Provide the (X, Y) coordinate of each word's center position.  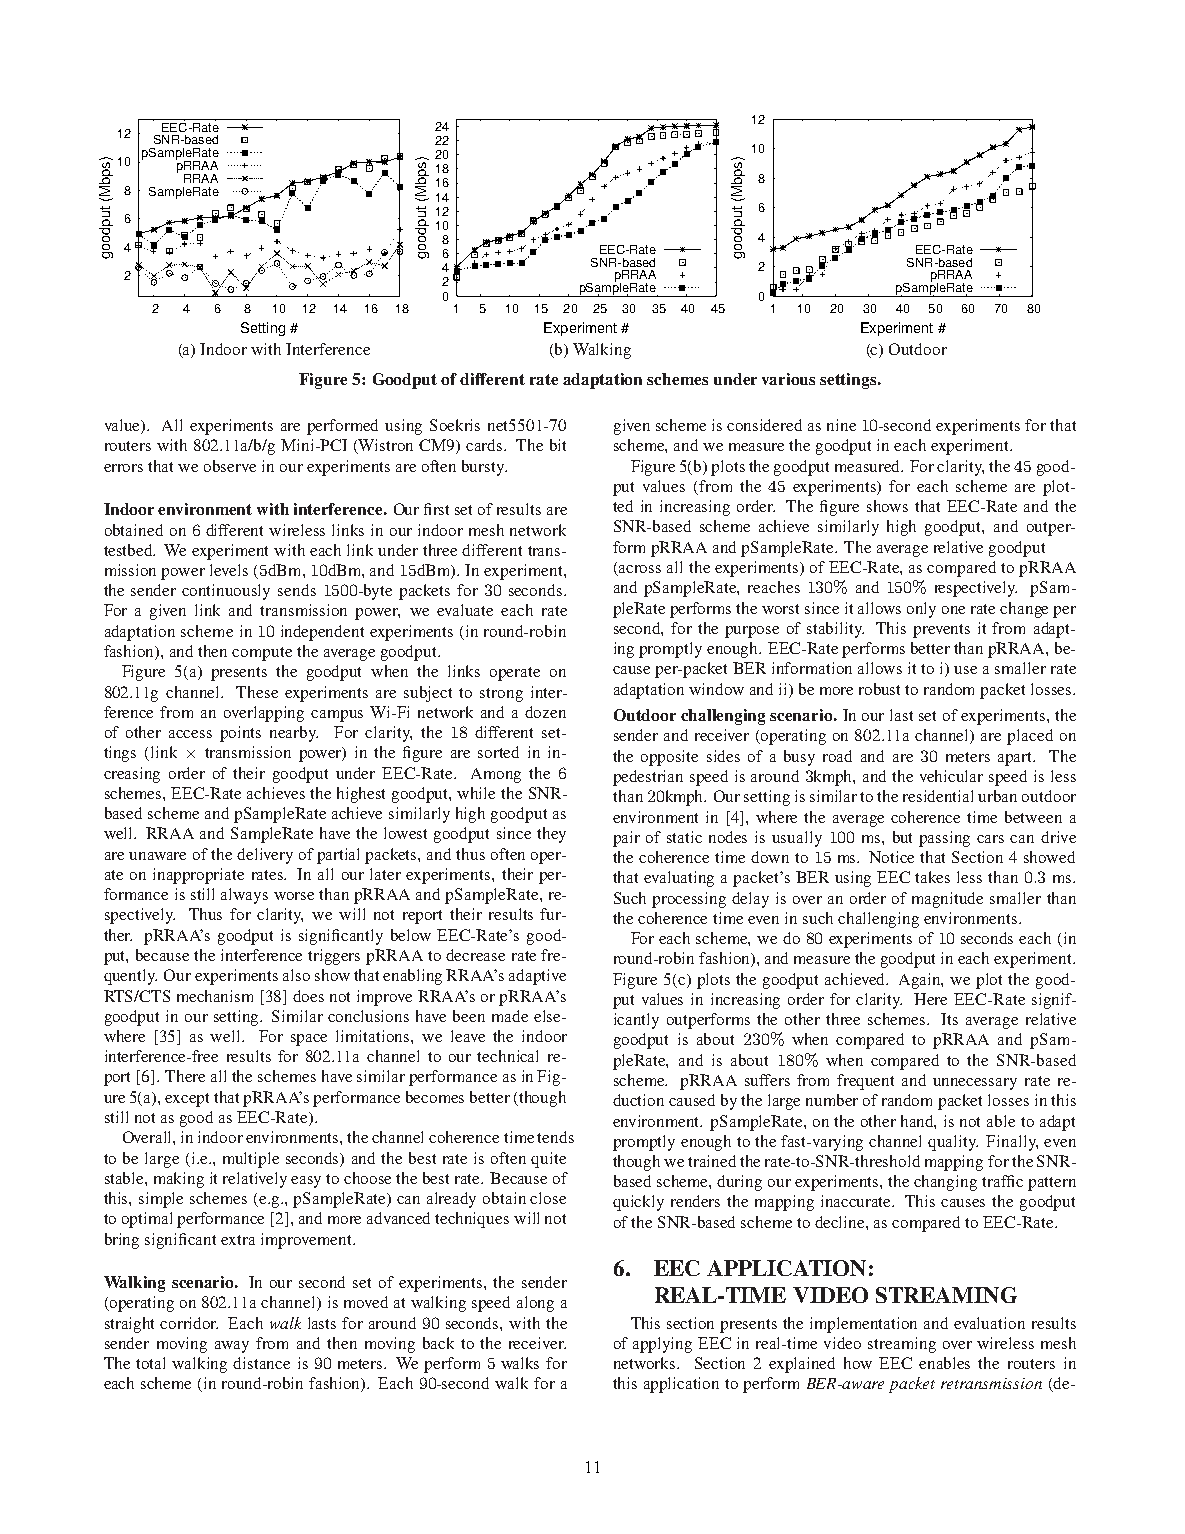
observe (230, 466)
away (232, 1347)
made (510, 1016)
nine (841, 425)
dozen (545, 712)
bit (558, 445)
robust (879, 689)
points (240, 734)
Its (949, 1019)
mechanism (215, 996)
